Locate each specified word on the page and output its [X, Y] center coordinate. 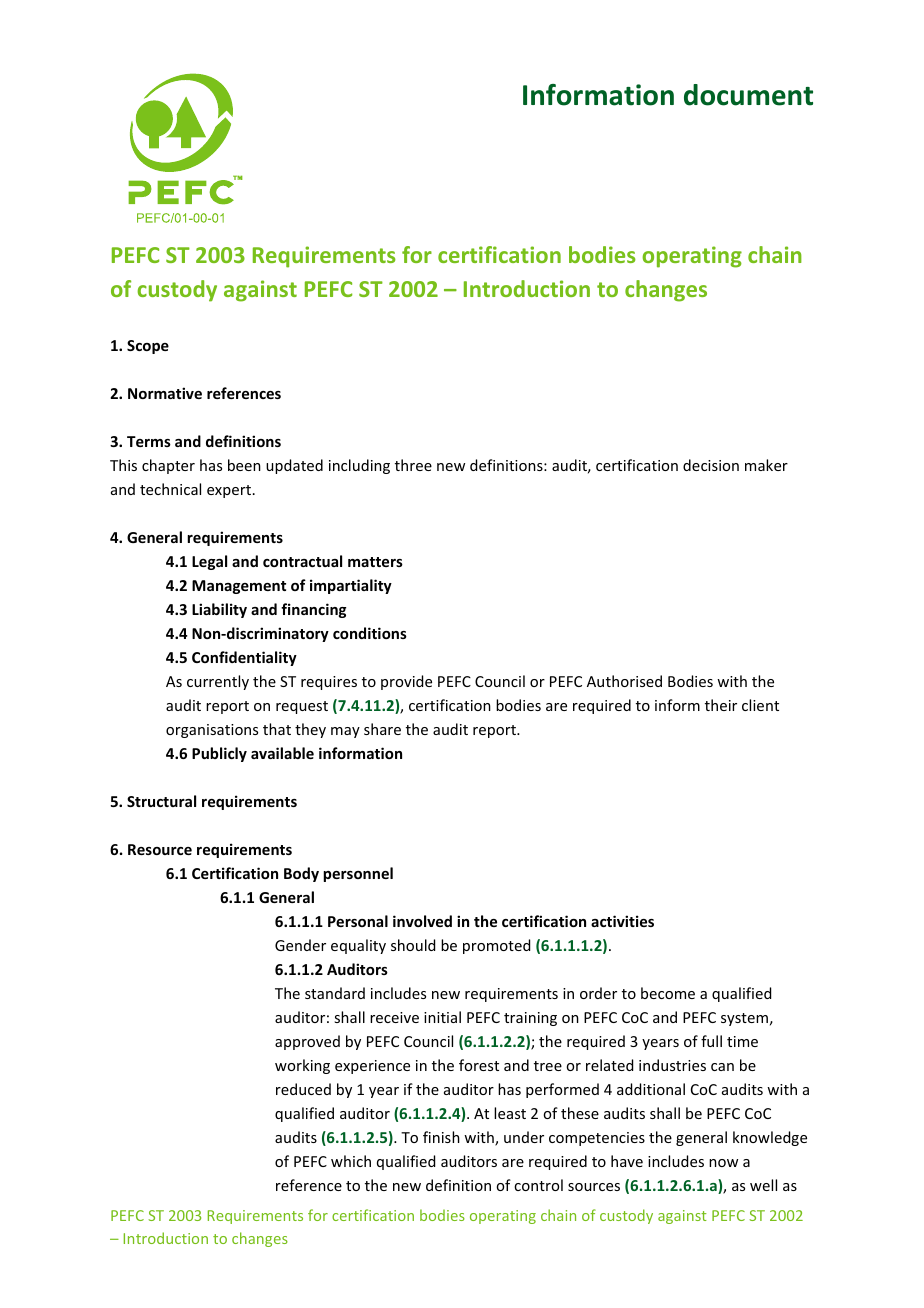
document [748, 95]
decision [711, 465]
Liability [219, 610]
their [721, 705]
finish [441, 1137]
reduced [303, 1089]
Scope [148, 347]
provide [406, 682]
